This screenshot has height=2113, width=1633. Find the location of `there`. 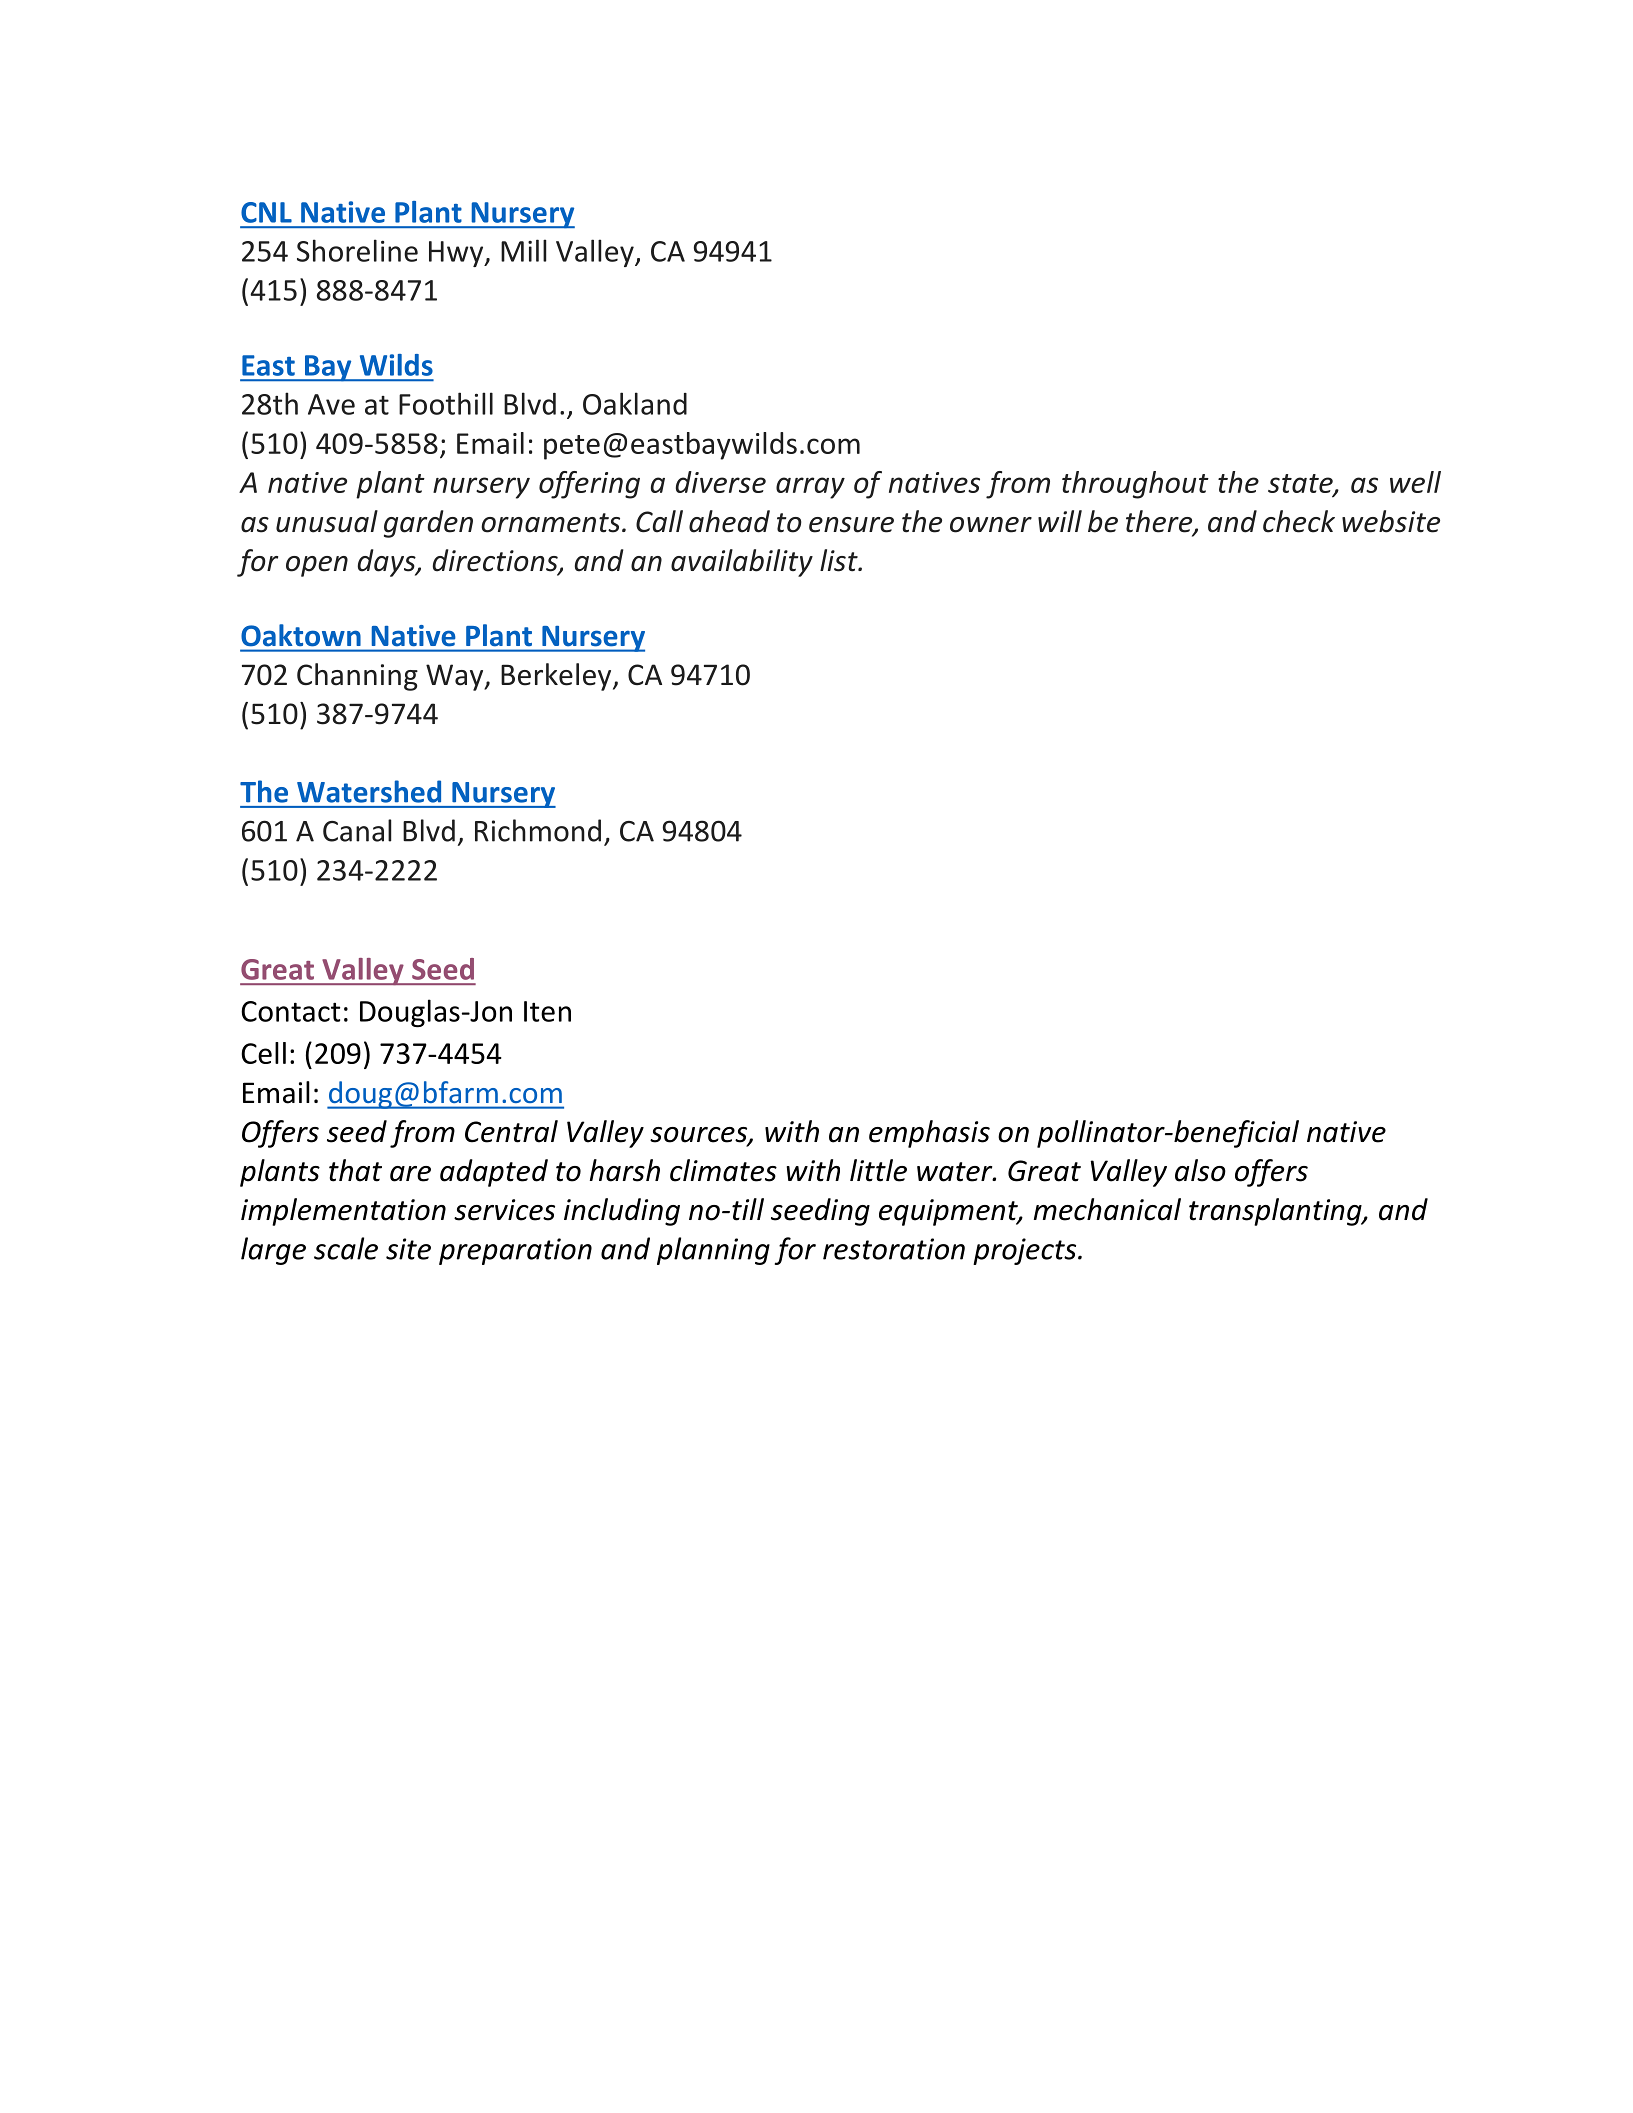

there is located at coordinates (1160, 522).
